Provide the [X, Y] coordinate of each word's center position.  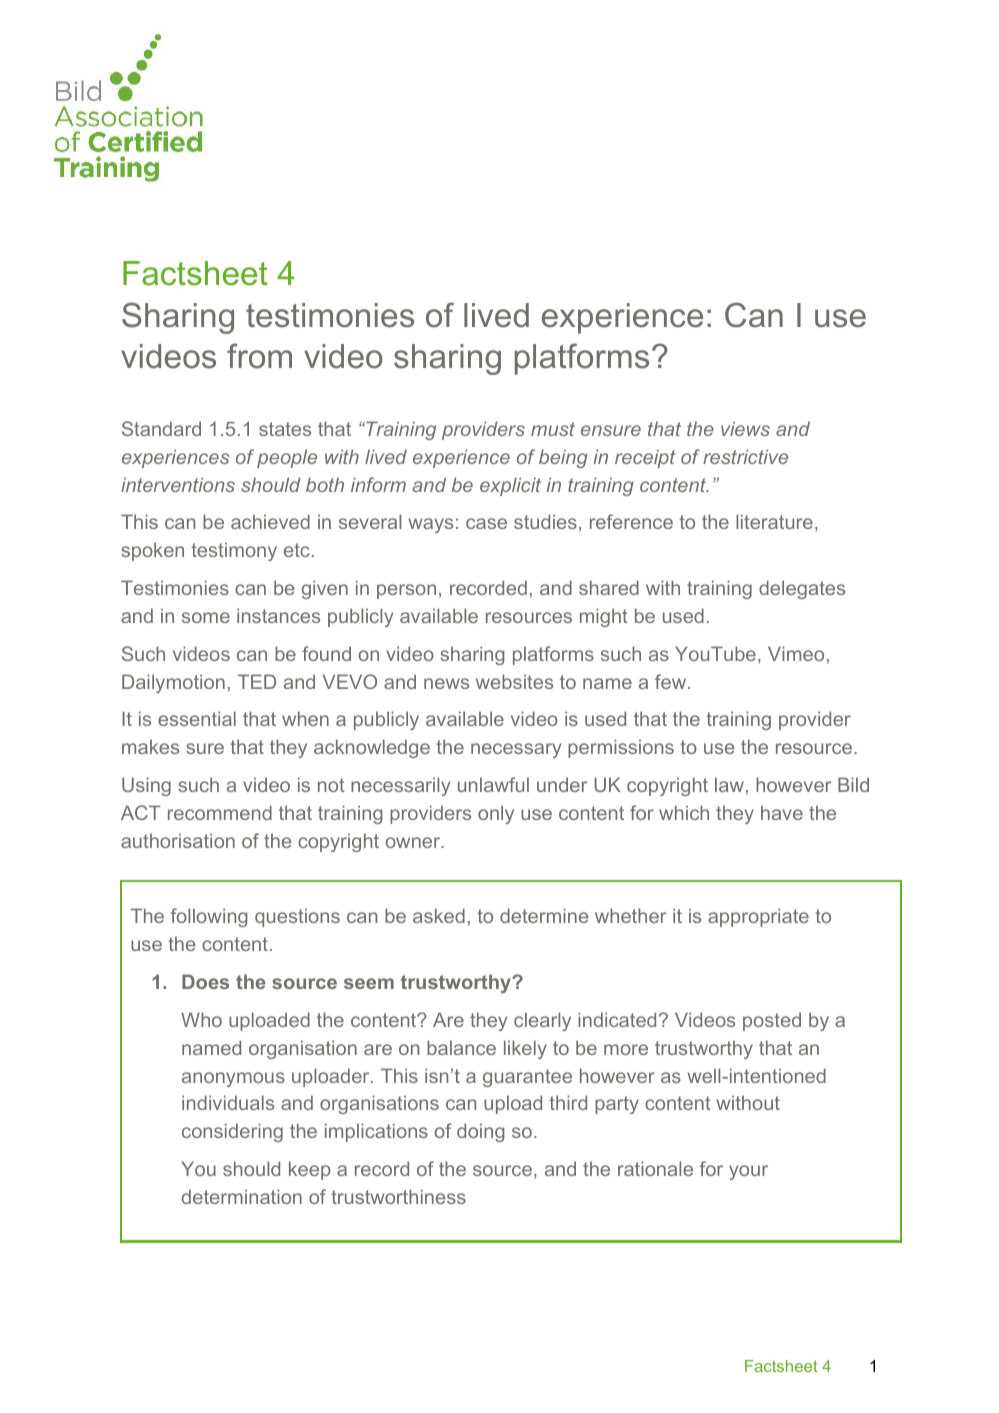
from [259, 356]
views [745, 428]
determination [242, 1196]
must [553, 429]
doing [481, 1132]
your [748, 1172]
